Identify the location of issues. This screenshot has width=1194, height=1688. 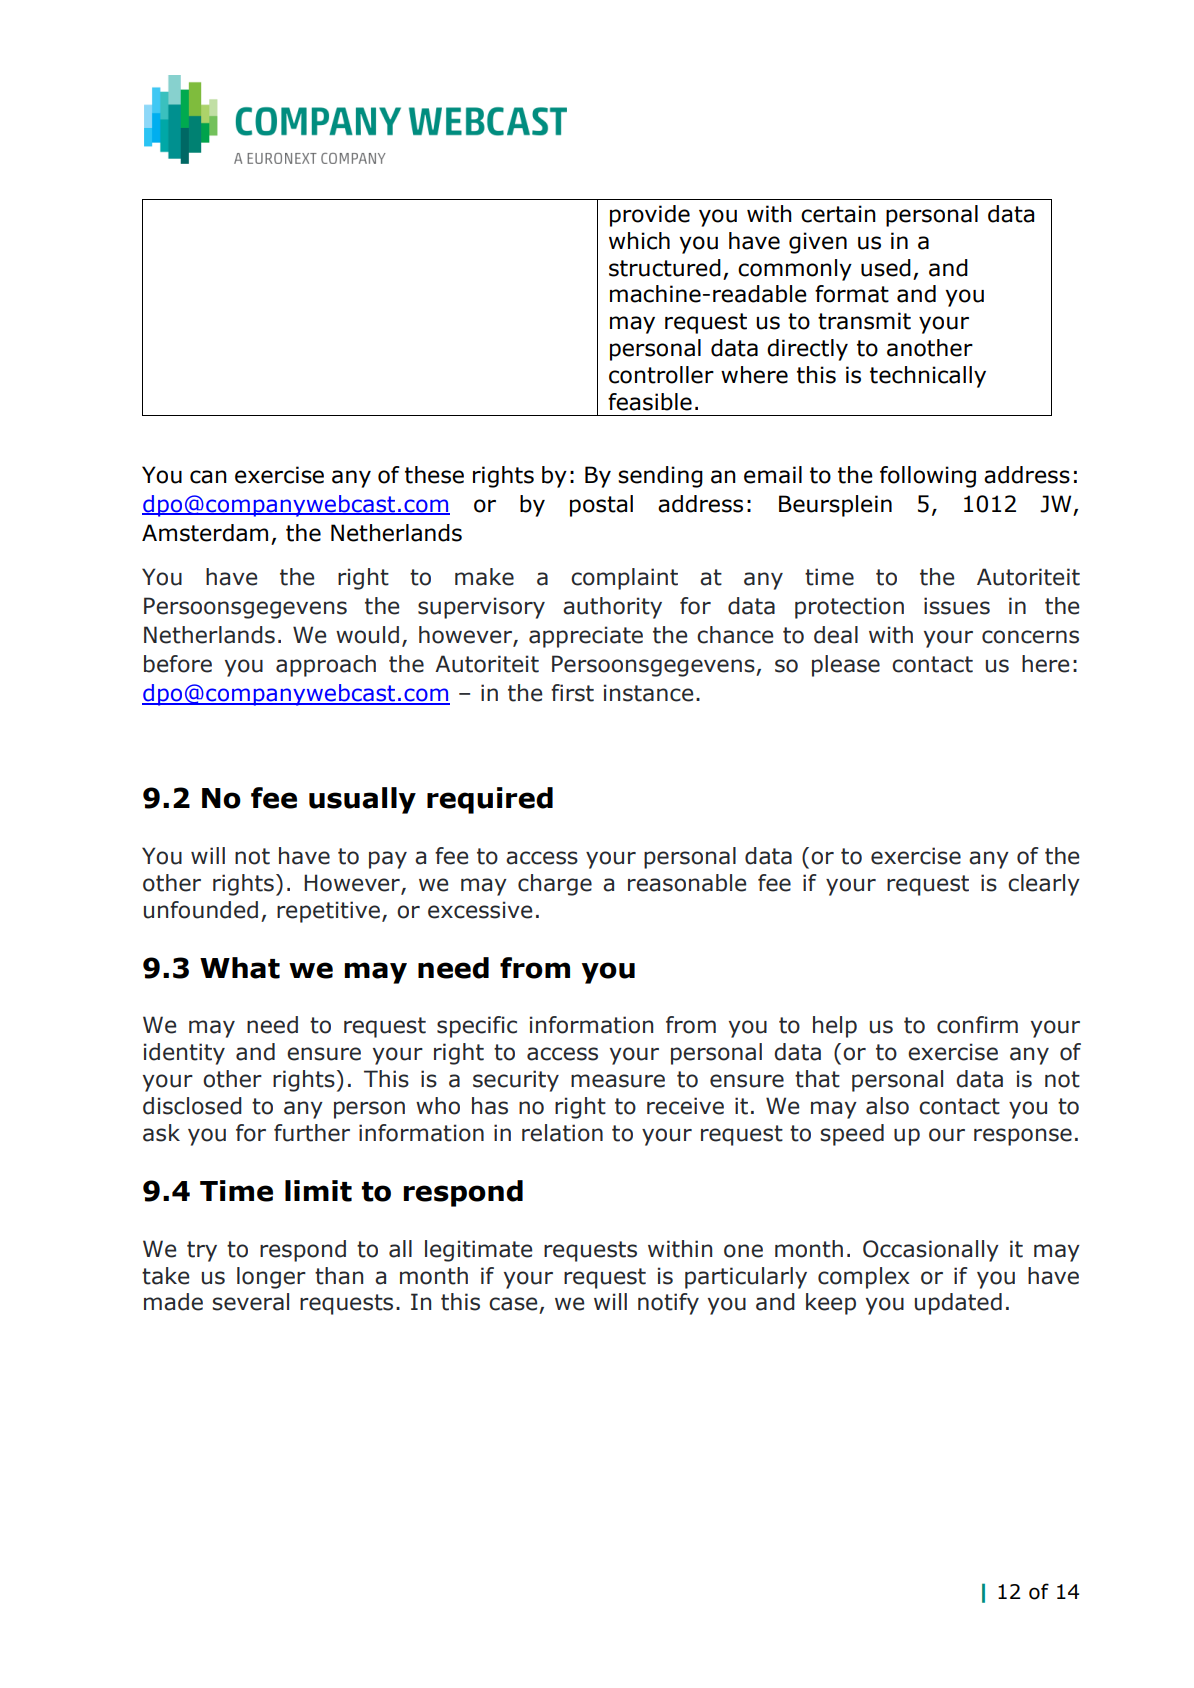
(957, 606).
